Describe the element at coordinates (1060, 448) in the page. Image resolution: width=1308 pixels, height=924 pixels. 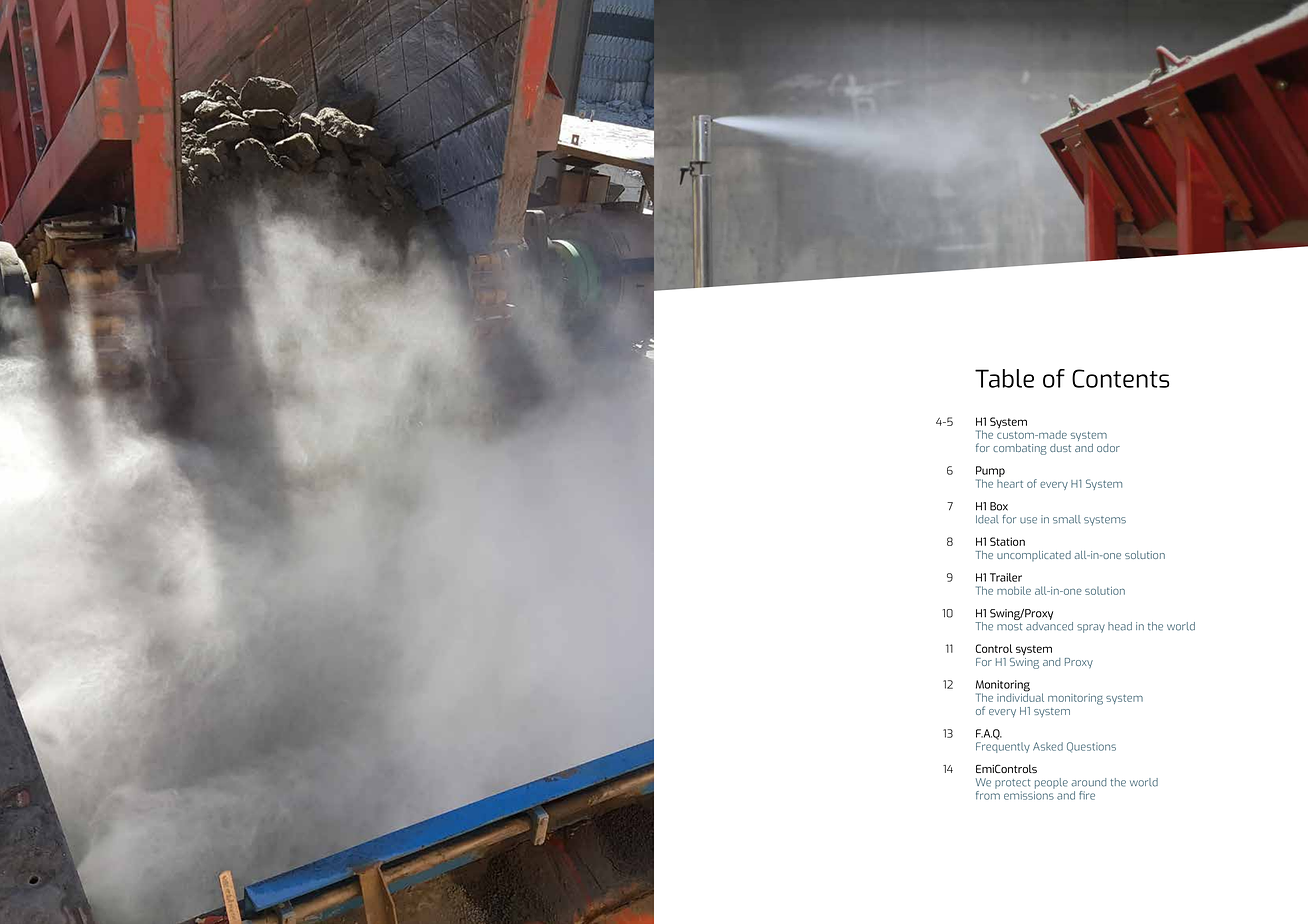
I see `dust` at that location.
